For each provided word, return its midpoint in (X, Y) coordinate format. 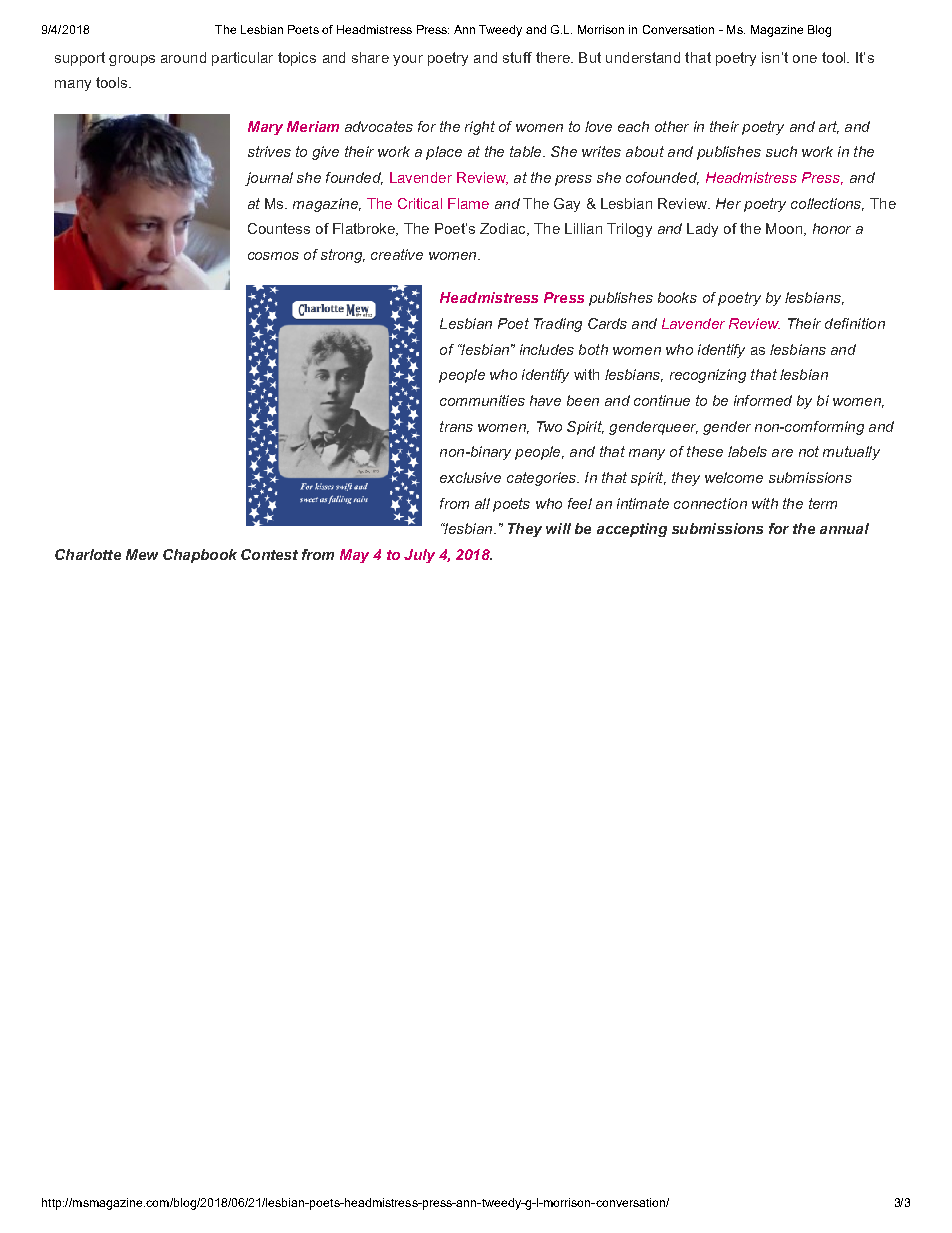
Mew (142, 554)
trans (456, 426)
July (419, 556)
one (805, 59)
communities (482, 400)
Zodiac (504, 229)
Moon (785, 229)
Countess (279, 228)
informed (763, 400)
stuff (517, 57)
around (183, 57)
